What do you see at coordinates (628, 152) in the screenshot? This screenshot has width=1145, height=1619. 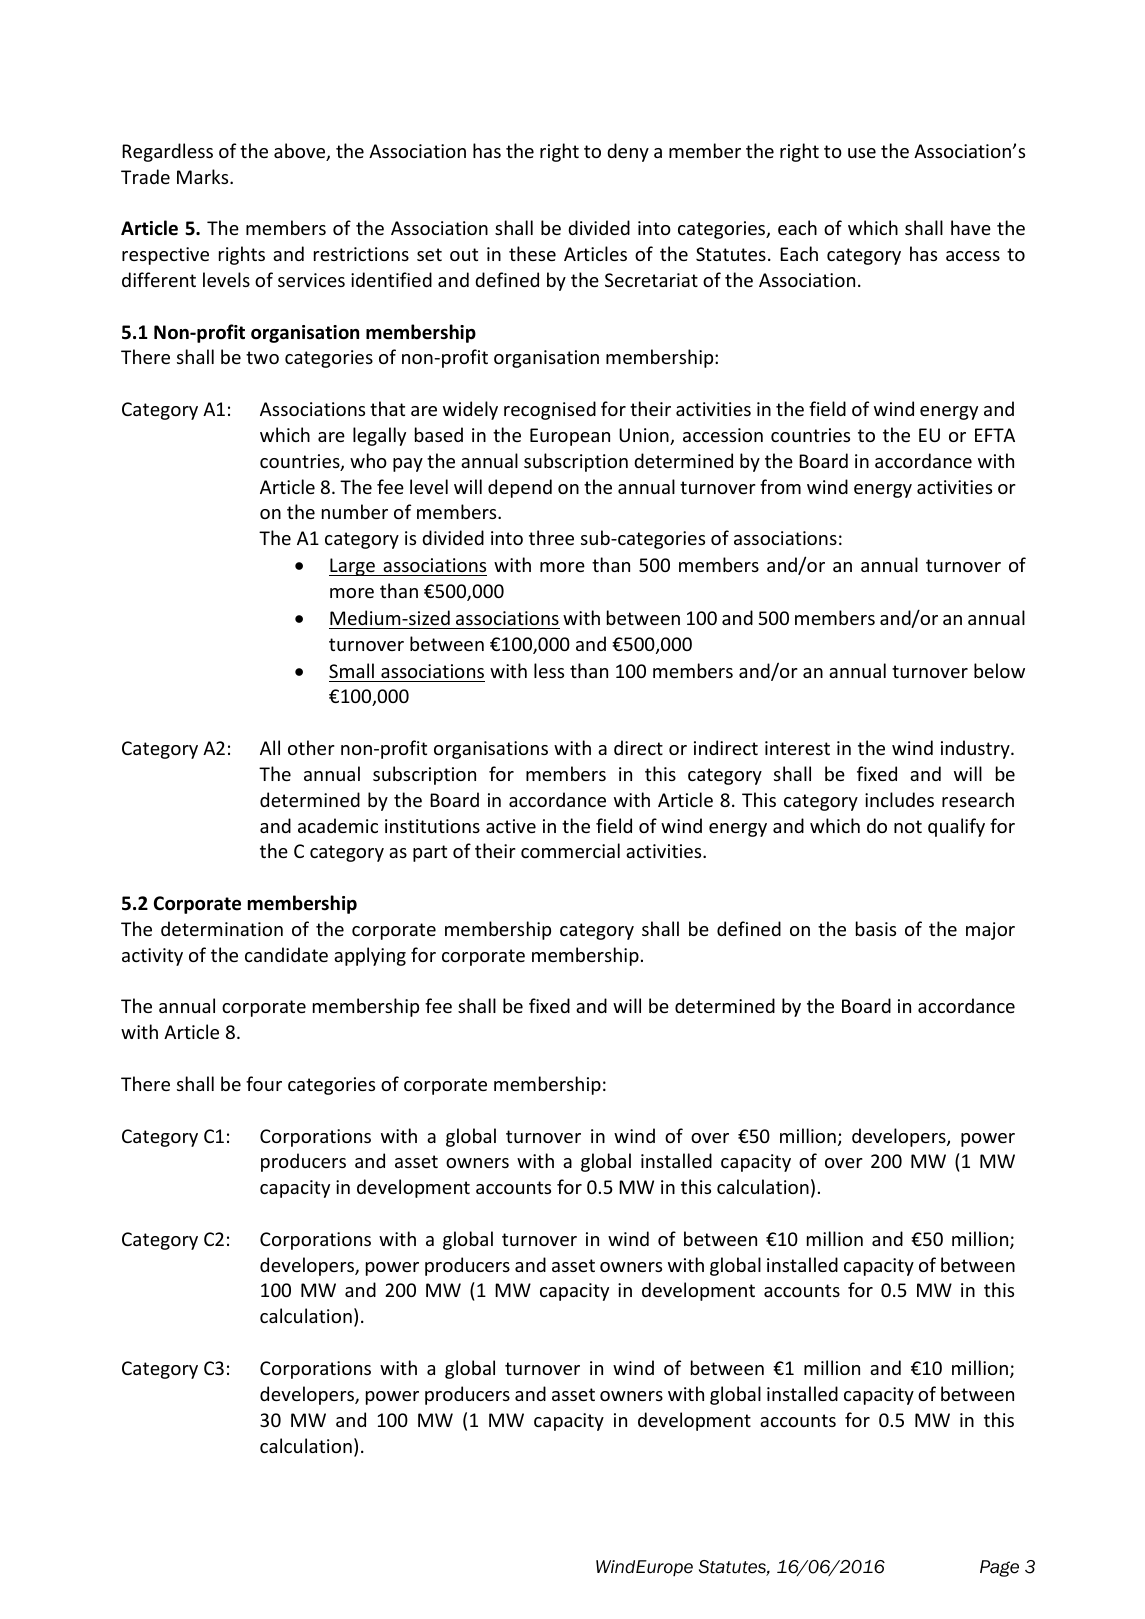 I see `deny` at bounding box center [628, 152].
